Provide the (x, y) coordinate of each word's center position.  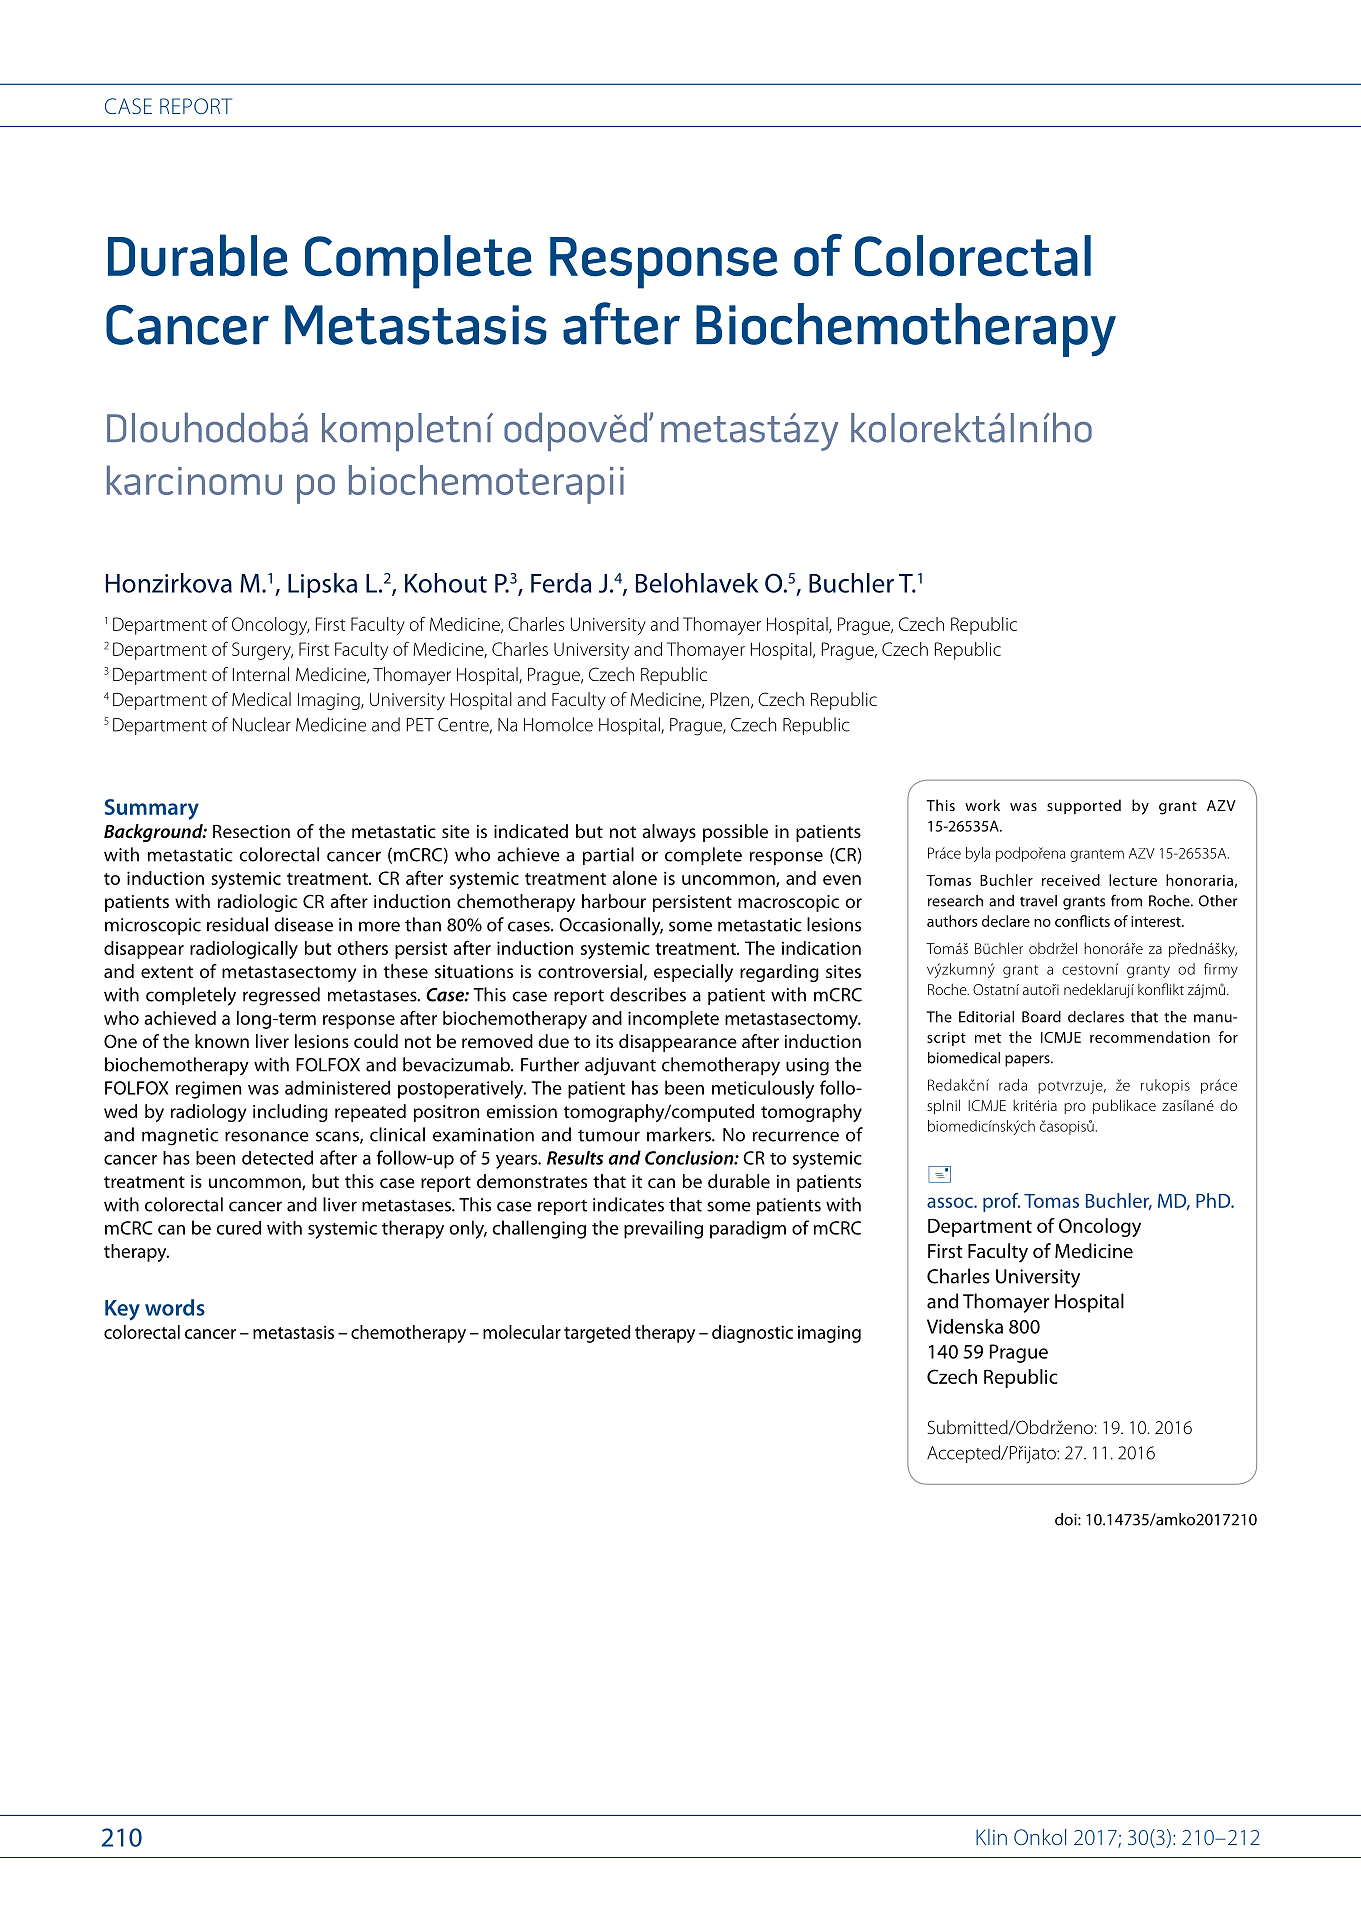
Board (1041, 1017)
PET (420, 725)
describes (648, 994)
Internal (261, 674)
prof (1001, 1202)
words (175, 1307)
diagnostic (752, 1334)
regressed (281, 996)
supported (1084, 806)
